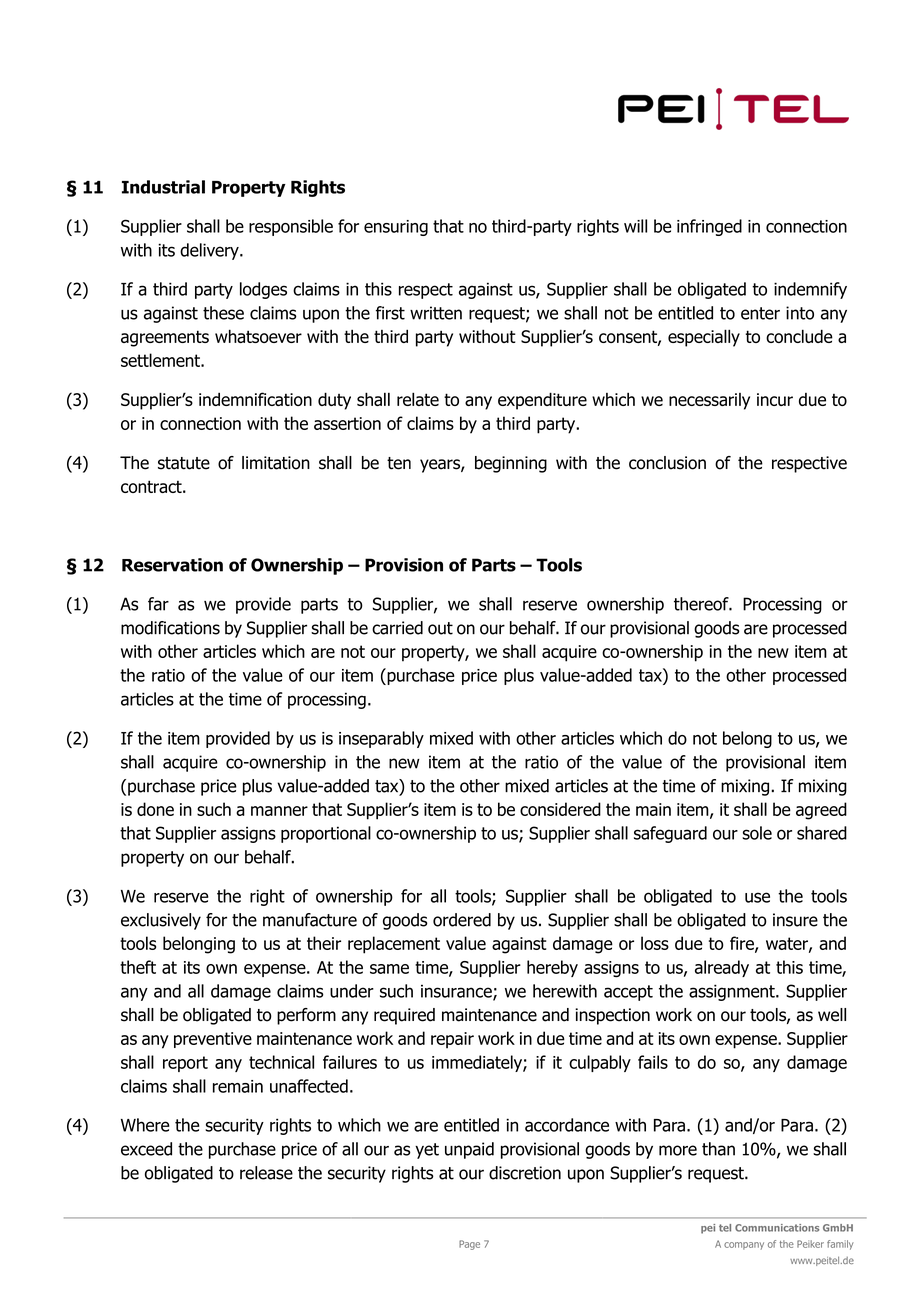 The width and height of the image is (924, 1308). What do you see at coordinates (138, 967) in the image?
I see `theft` at bounding box center [138, 967].
